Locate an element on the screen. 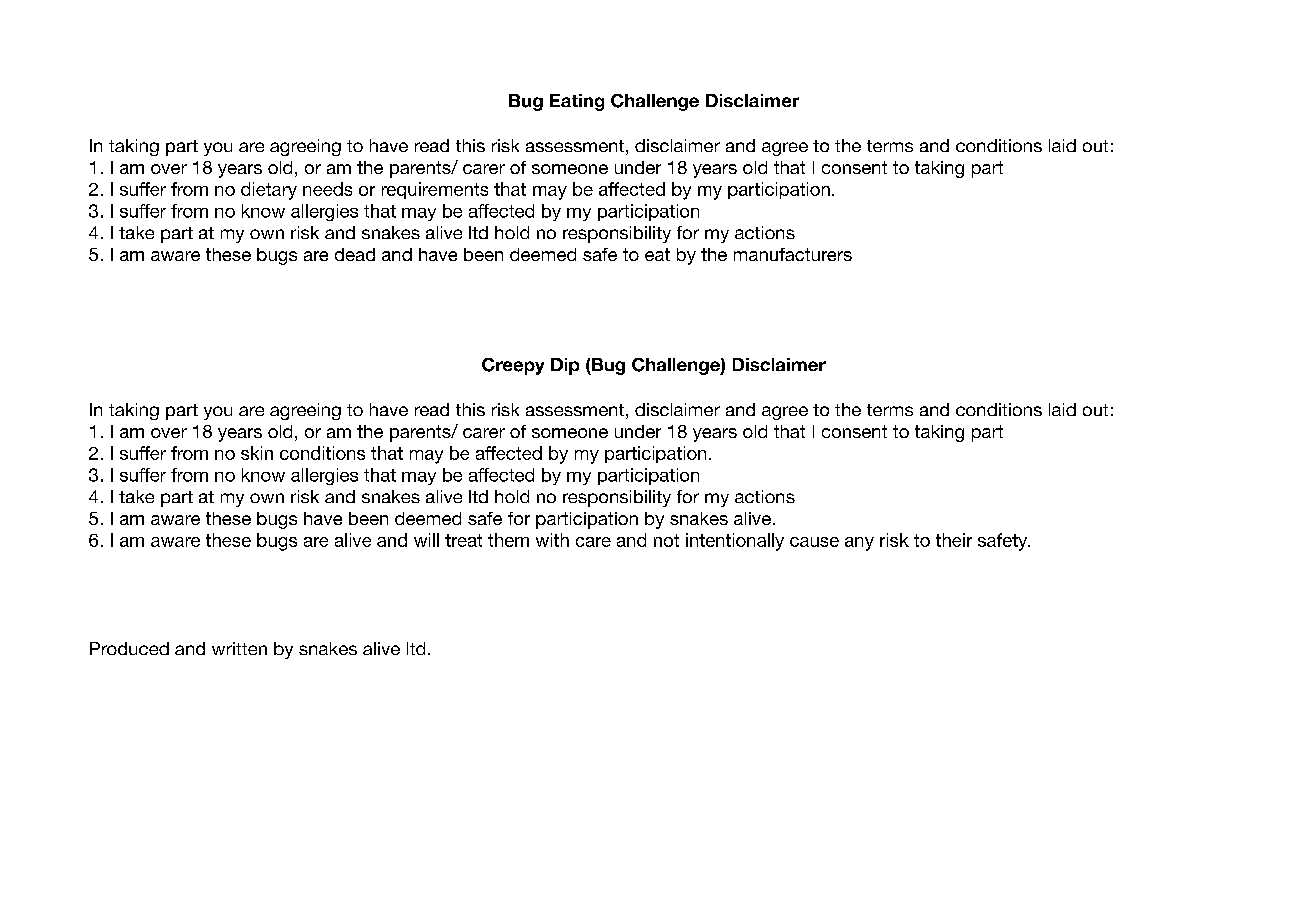 The width and height of the screenshot is (1308, 924). written is located at coordinates (239, 648).
